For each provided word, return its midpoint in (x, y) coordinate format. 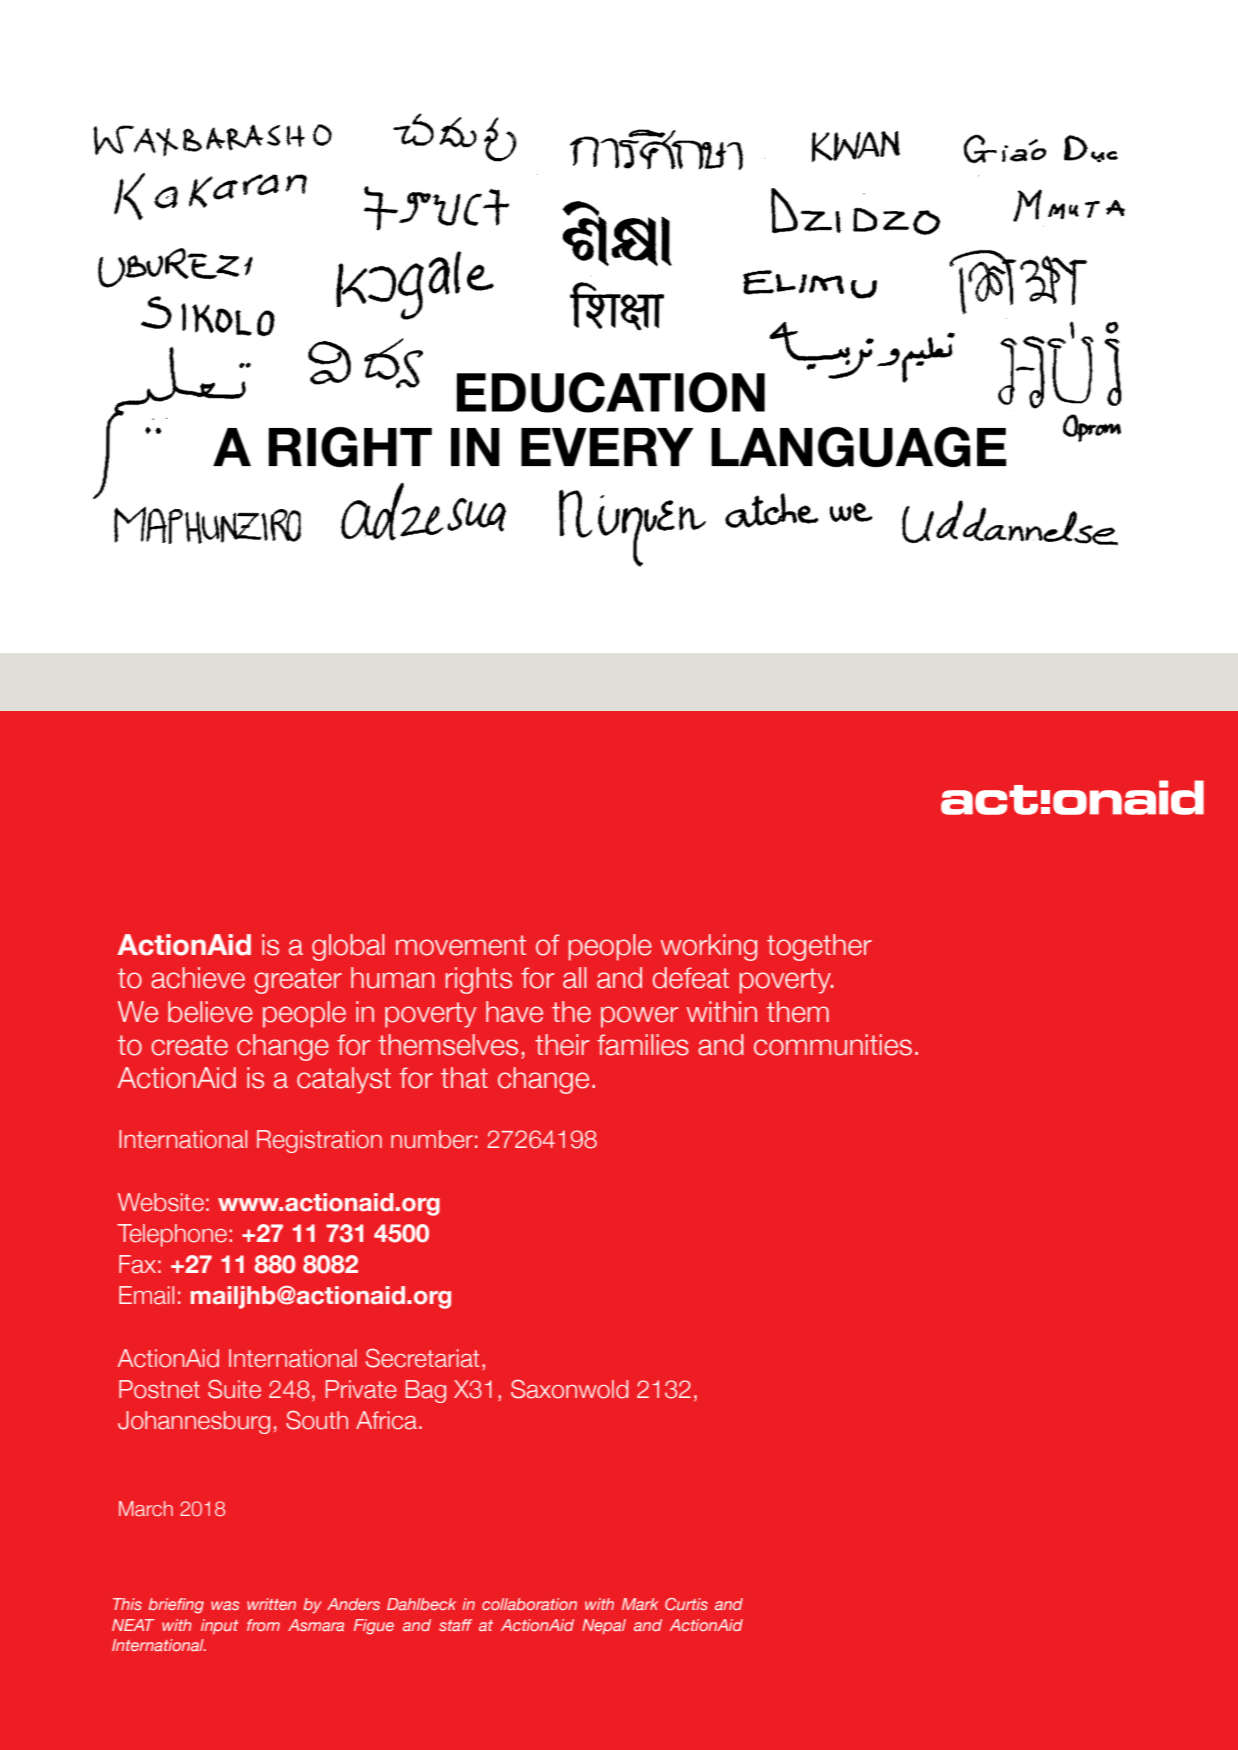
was (225, 1605)
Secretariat (423, 1358)
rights (478, 980)
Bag (426, 1391)
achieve (198, 978)
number (432, 1139)
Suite (234, 1389)
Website (161, 1202)
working (708, 947)
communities (833, 1045)
